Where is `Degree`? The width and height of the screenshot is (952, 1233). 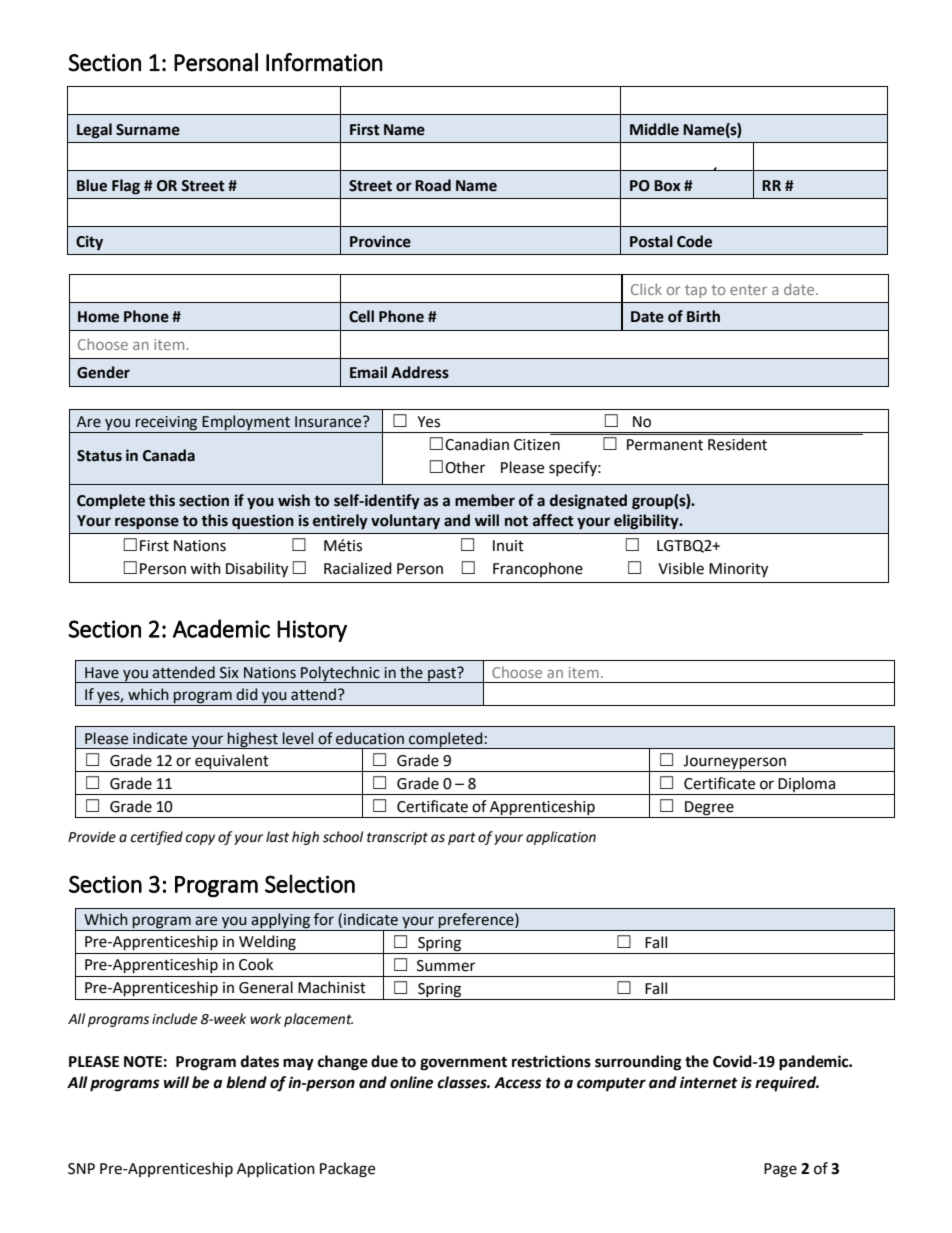 Degree is located at coordinates (709, 808).
